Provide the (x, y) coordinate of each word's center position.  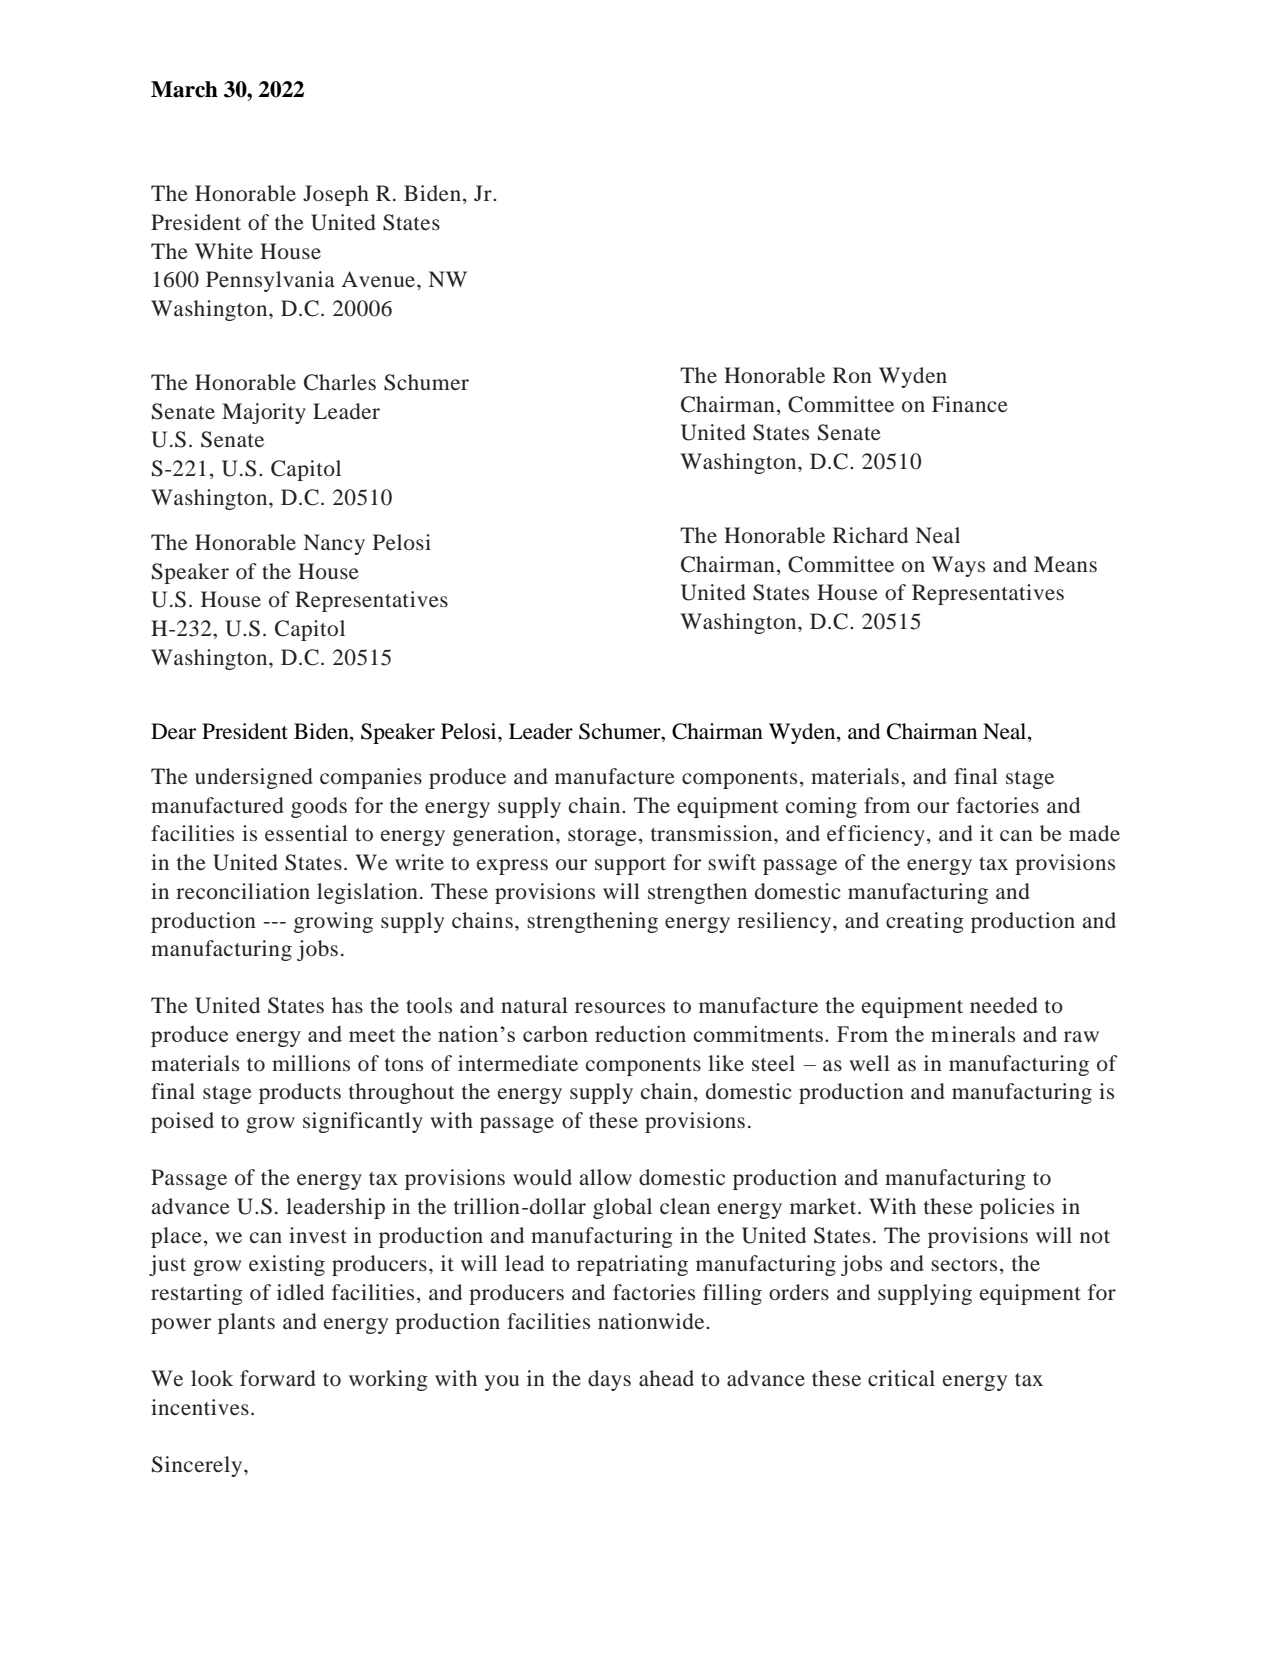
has (347, 1005)
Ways (958, 566)
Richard (870, 535)
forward (278, 1378)
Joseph (336, 195)
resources (620, 1008)
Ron (852, 375)
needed (1004, 1005)
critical (901, 1378)
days (609, 1380)
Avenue (380, 279)
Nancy (334, 544)
